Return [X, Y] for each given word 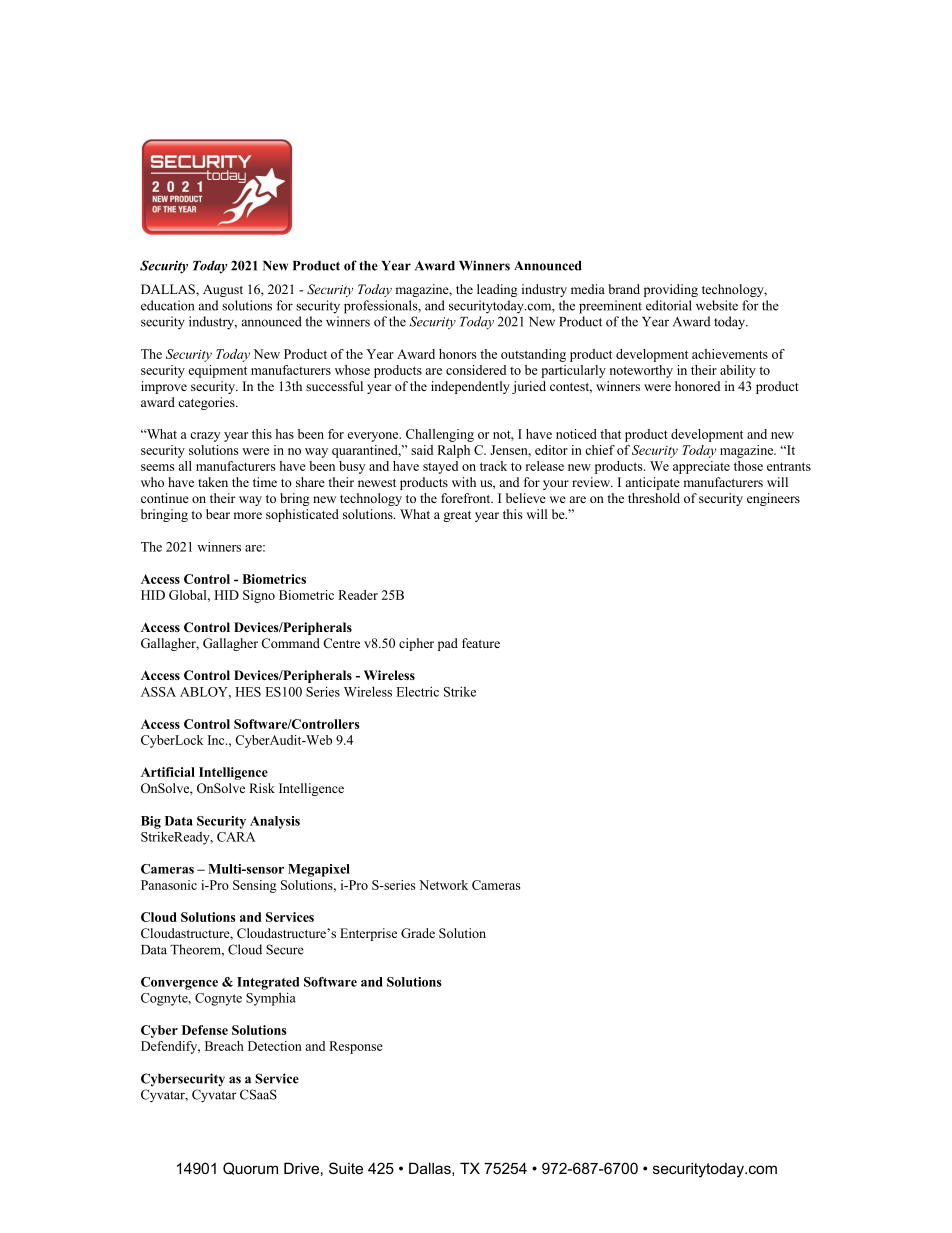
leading [497, 290]
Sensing [254, 886]
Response [356, 1047]
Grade [418, 933]
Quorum [250, 1168]
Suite [346, 1168]
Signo [259, 596]
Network [443, 885]
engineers [773, 499]
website [717, 305]
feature [481, 643]
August [223, 290]
